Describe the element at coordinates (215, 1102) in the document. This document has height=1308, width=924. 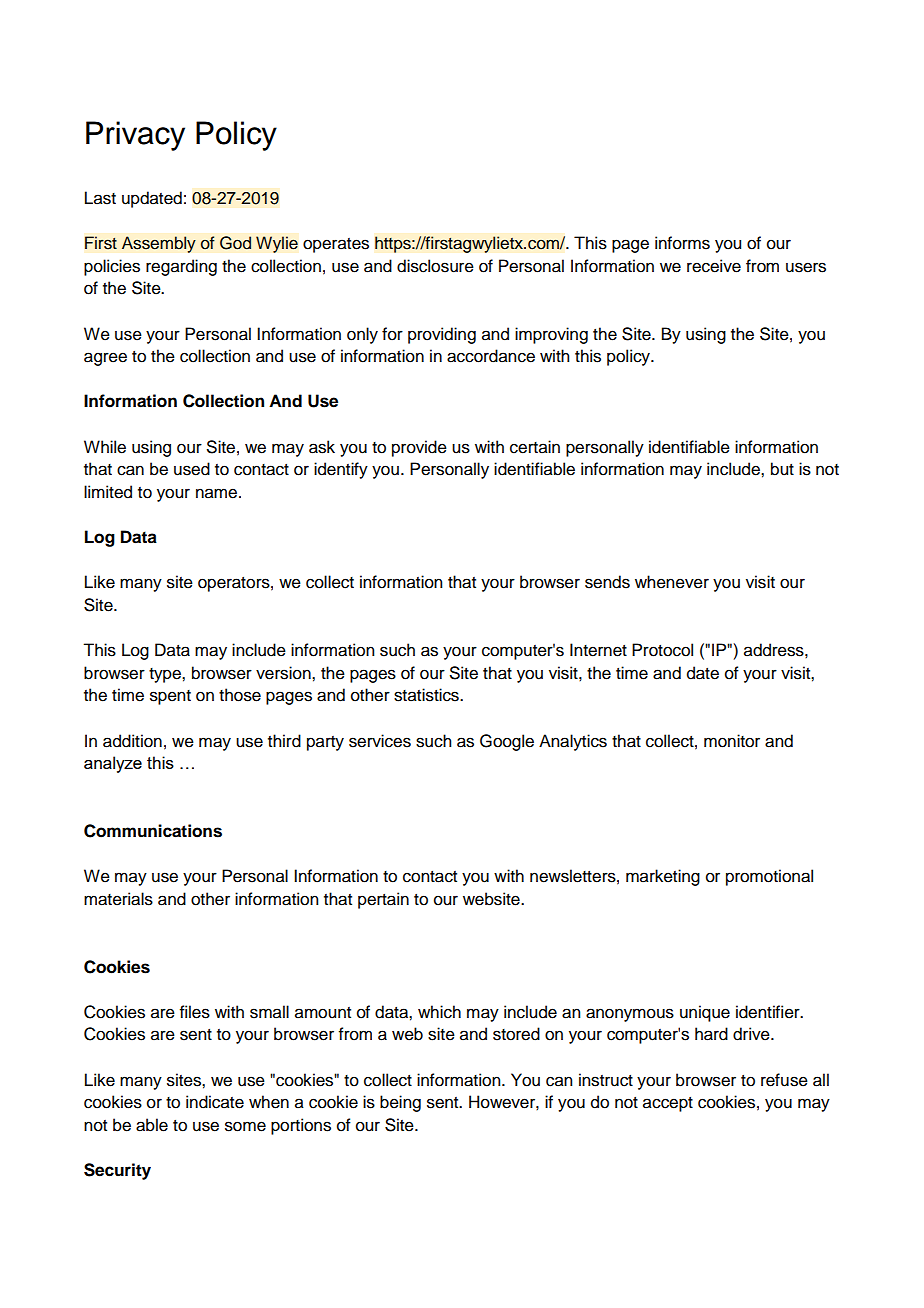
I see `indicate` at that location.
